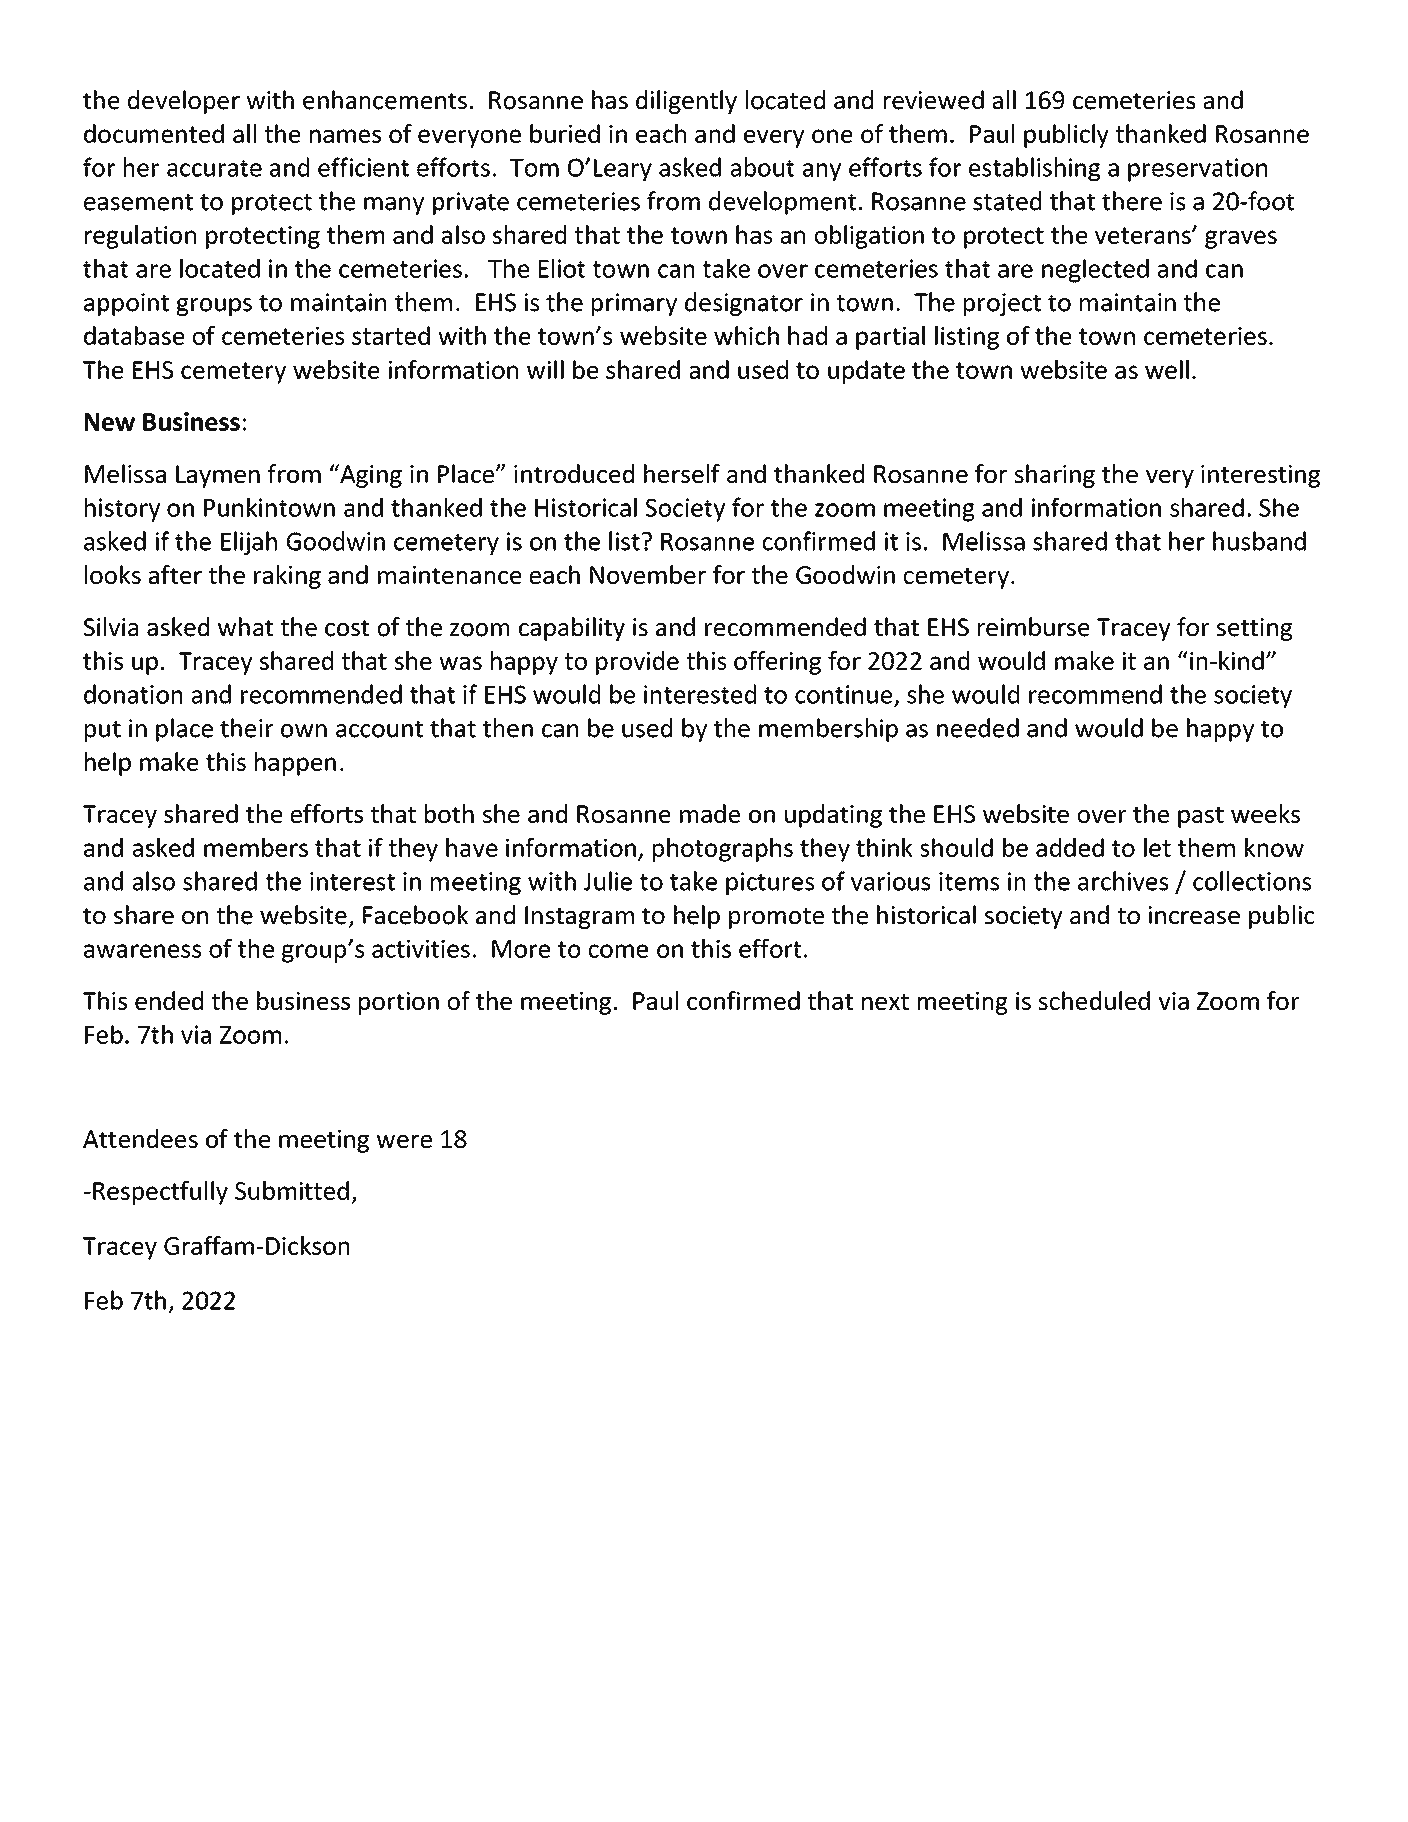 The height and width of the image is (1822, 1408). What do you see at coordinates (142, 951) in the image?
I see `awareness` at bounding box center [142, 951].
